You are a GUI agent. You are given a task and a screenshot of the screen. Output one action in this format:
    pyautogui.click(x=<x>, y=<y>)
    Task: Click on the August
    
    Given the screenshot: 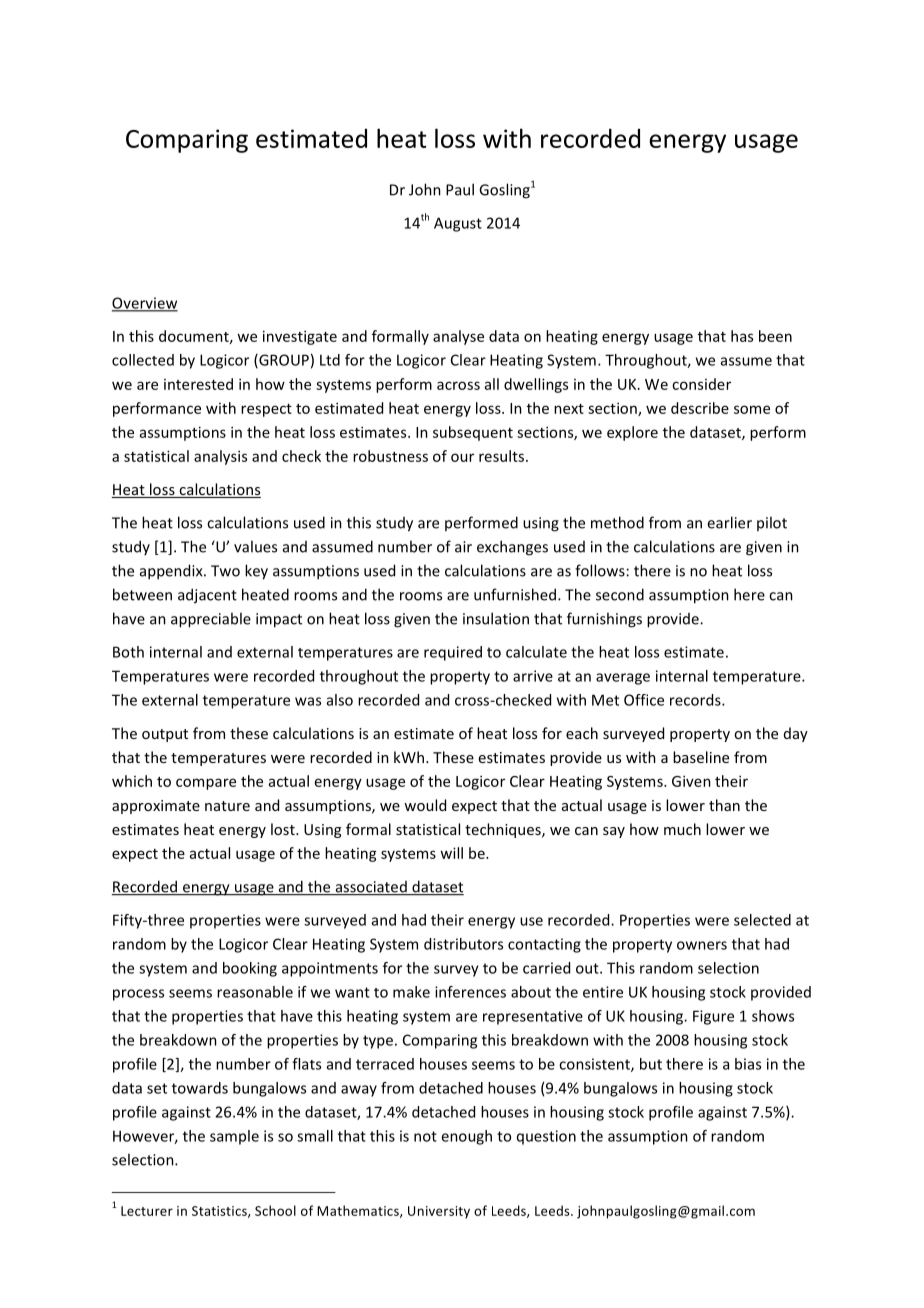 What is the action you would take?
    pyautogui.click(x=458, y=224)
